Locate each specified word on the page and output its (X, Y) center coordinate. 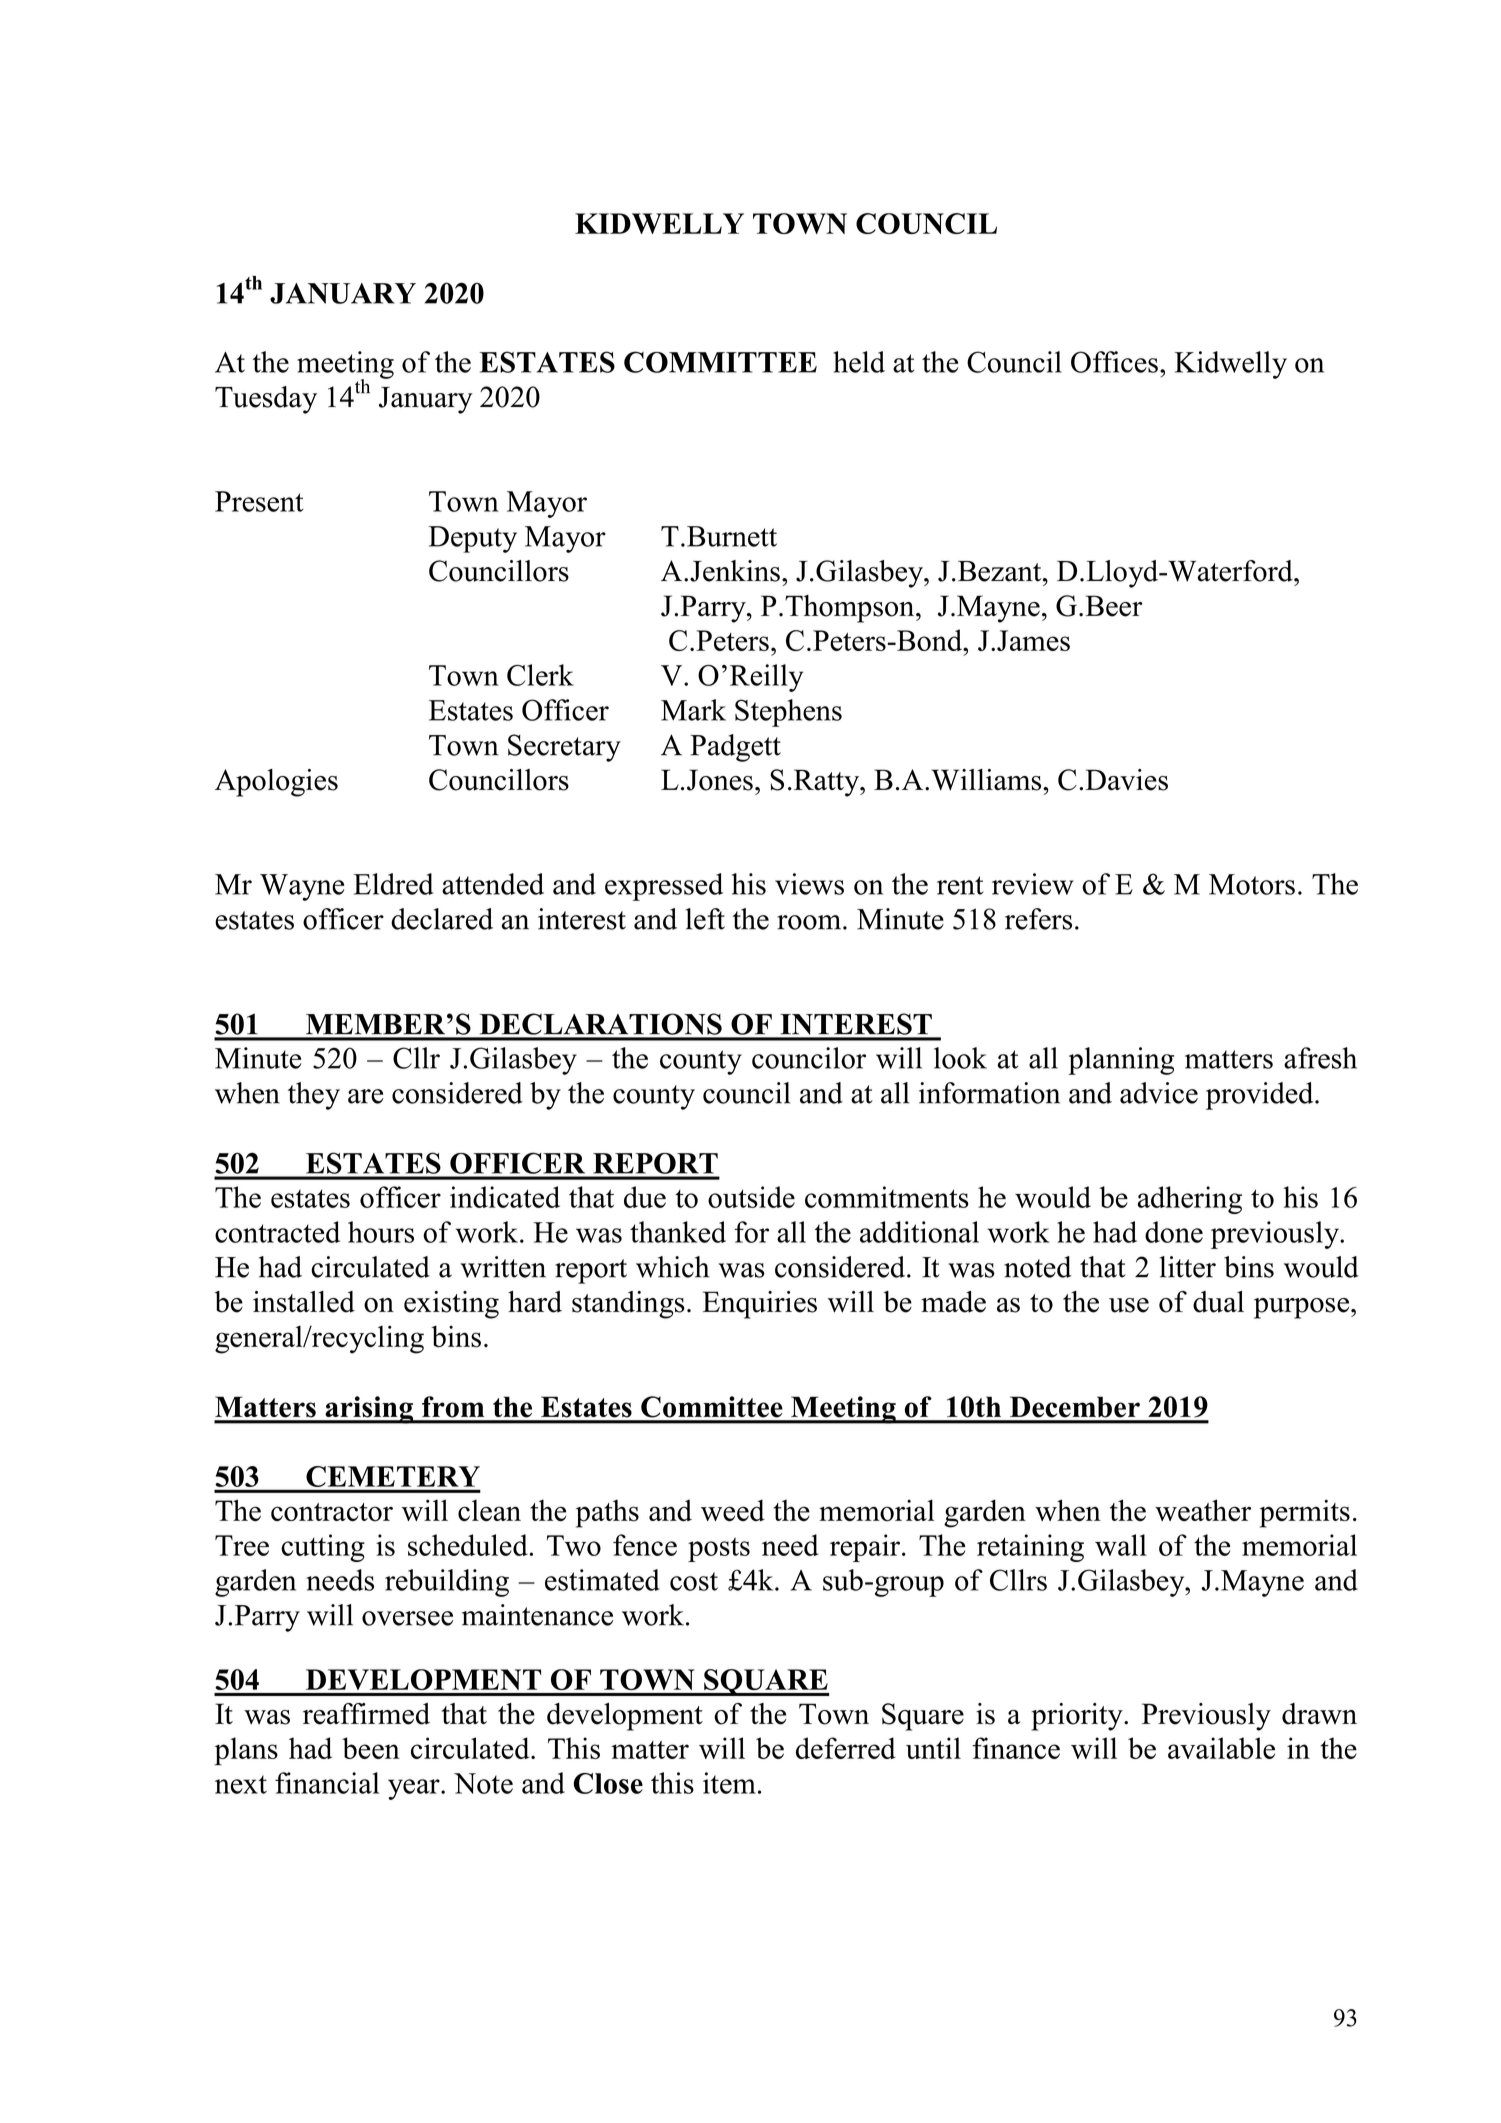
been (371, 1748)
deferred (846, 1748)
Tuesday (266, 400)
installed (304, 1302)
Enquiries (759, 1305)
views (809, 884)
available (1221, 1748)
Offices (1114, 362)
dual (1218, 1302)
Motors (1252, 884)
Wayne (302, 887)
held (859, 362)
